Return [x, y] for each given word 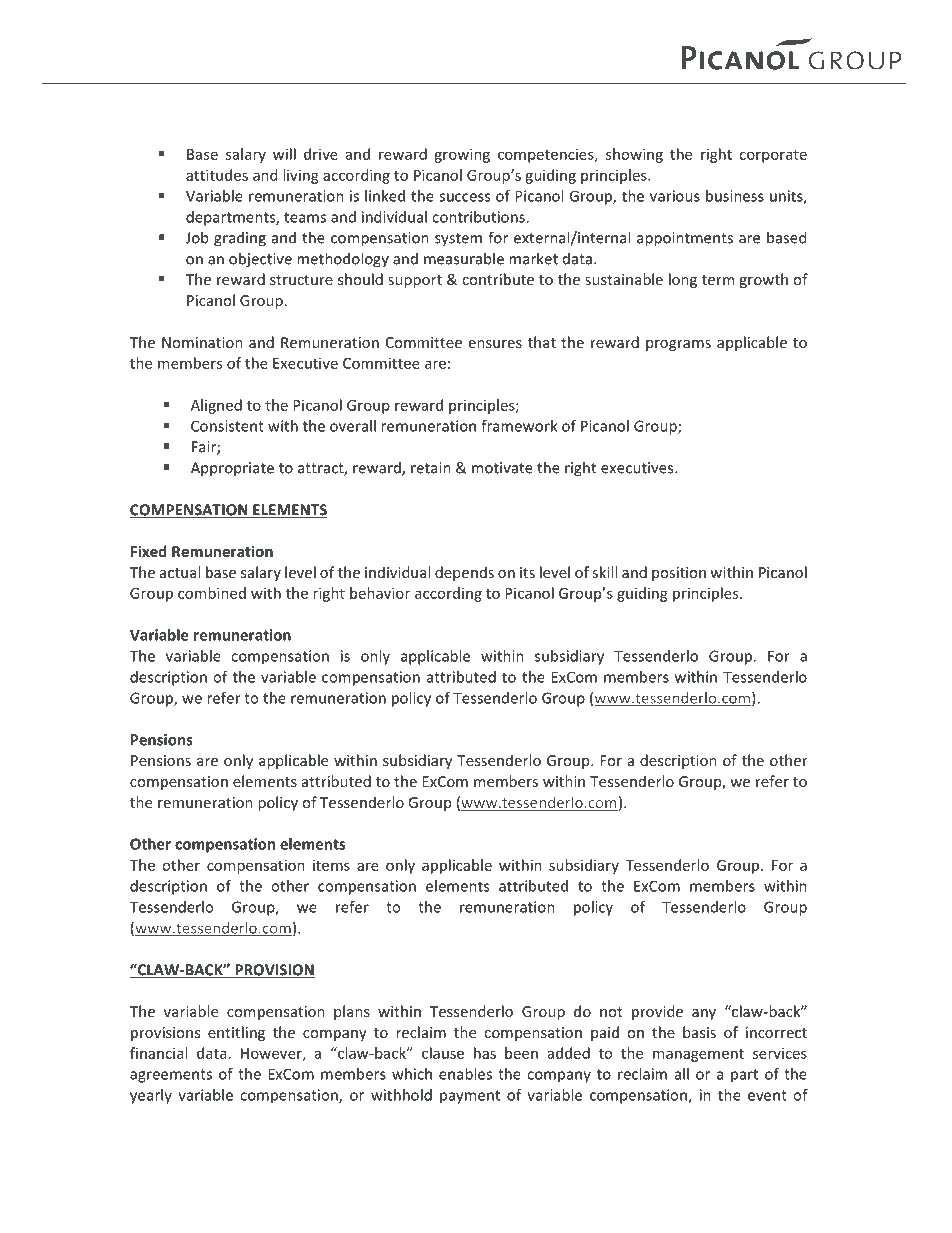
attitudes [217, 175]
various [675, 196]
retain [431, 468]
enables [465, 1074]
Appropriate [232, 469]
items [331, 865]
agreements [171, 1076]
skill [604, 572]
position [679, 574]
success [464, 197]
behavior [380, 593]
